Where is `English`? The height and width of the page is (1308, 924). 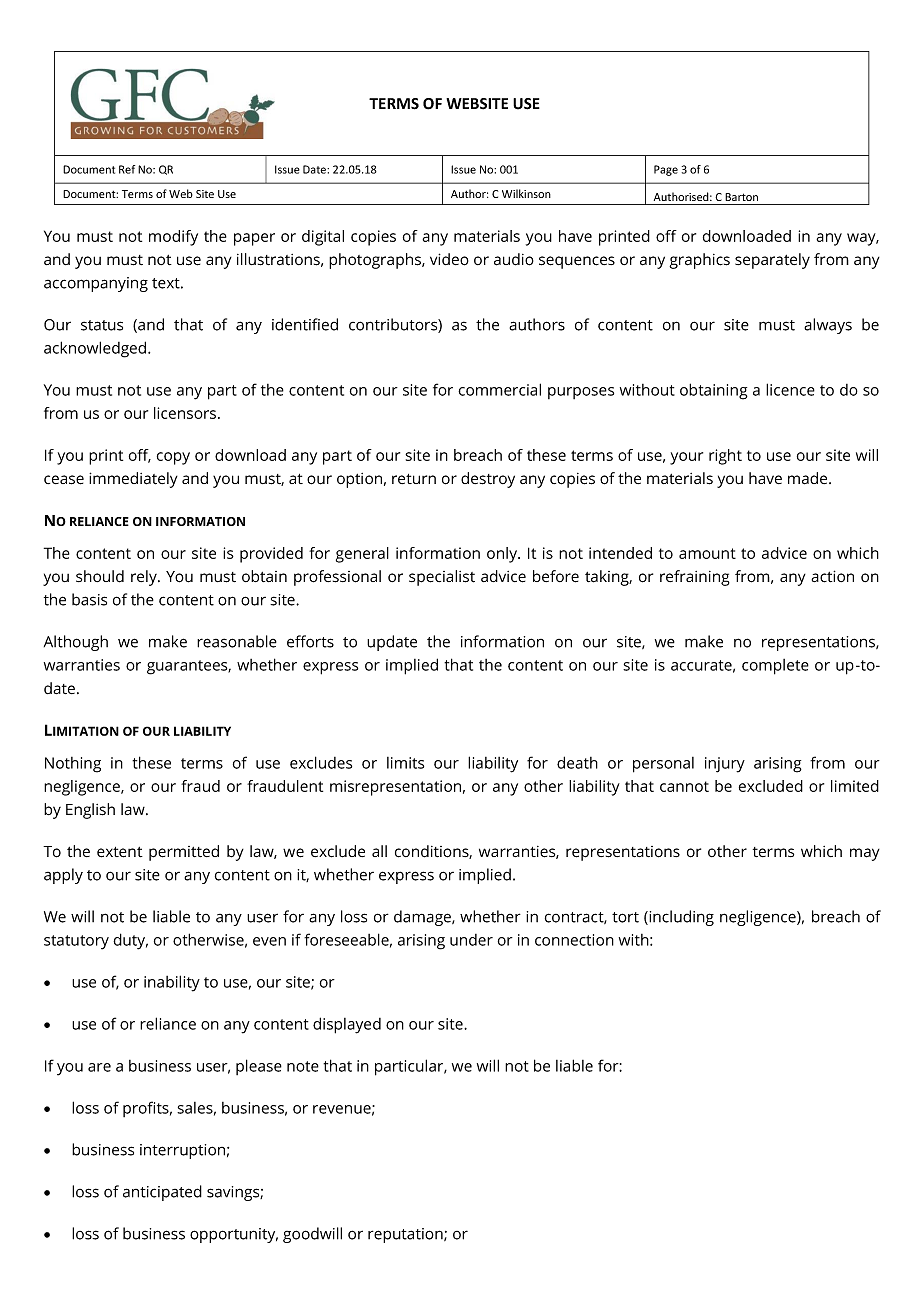
English is located at coordinates (90, 811).
